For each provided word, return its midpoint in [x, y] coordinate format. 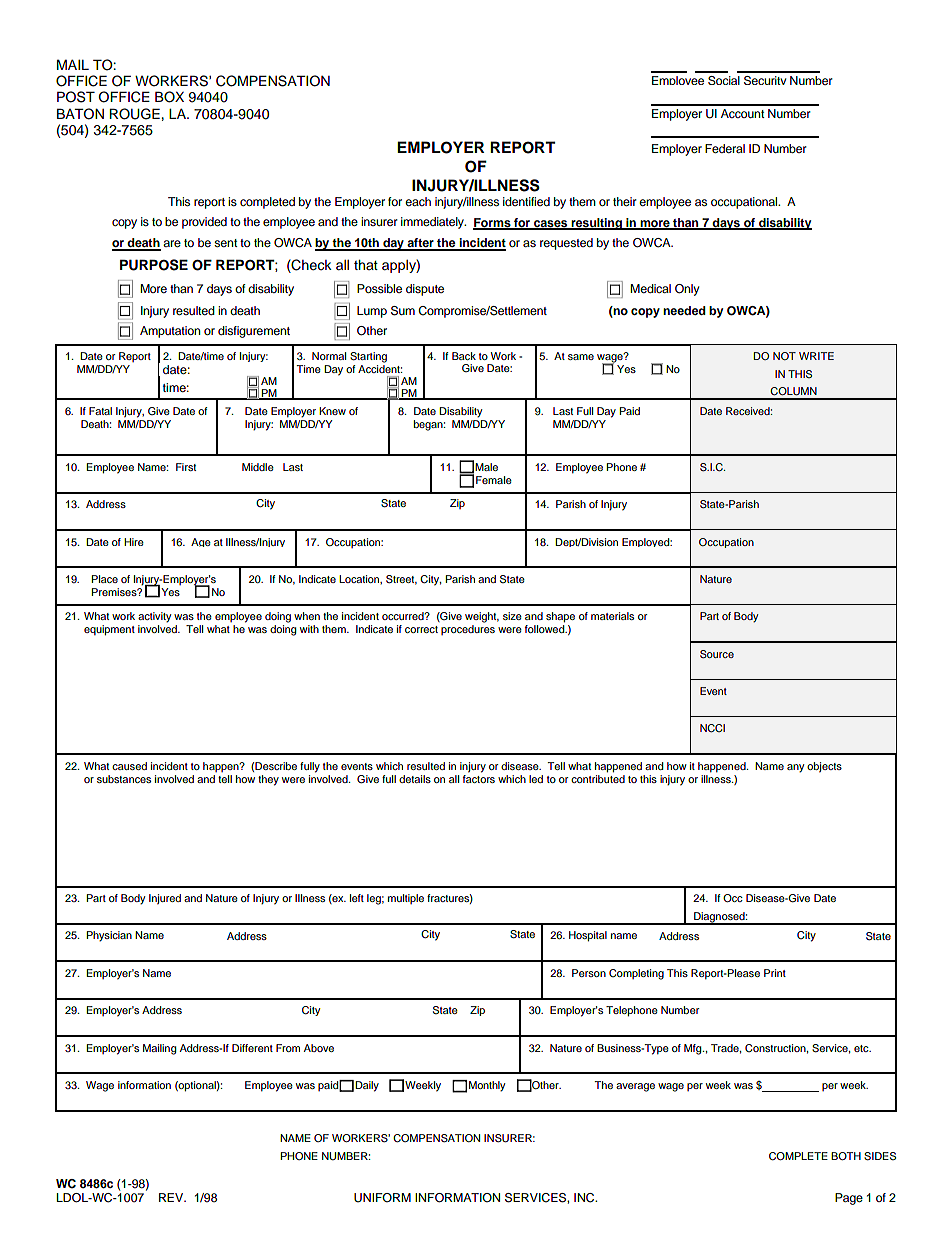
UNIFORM [382, 1198]
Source [717, 654]
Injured [165, 899]
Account [743, 113]
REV [172, 1197]
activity [154, 617]
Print [775, 973]
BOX [169, 97]
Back [464, 356]
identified [526, 201]
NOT [784, 356]
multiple [406, 899]
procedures [468, 630]
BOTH [846, 1156]
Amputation [170, 332]
